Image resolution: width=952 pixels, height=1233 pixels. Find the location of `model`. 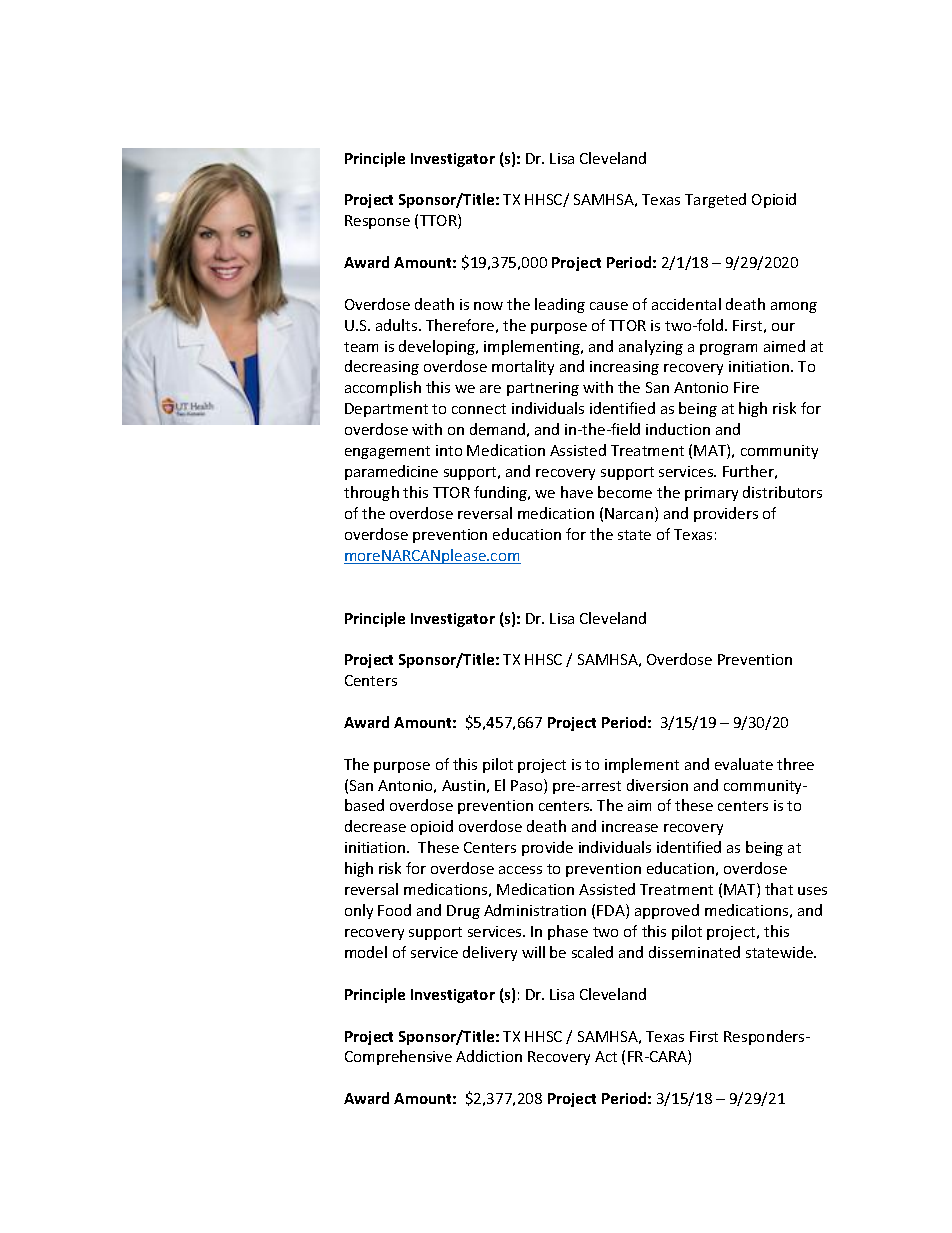

model is located at coordinates (366, 952).
